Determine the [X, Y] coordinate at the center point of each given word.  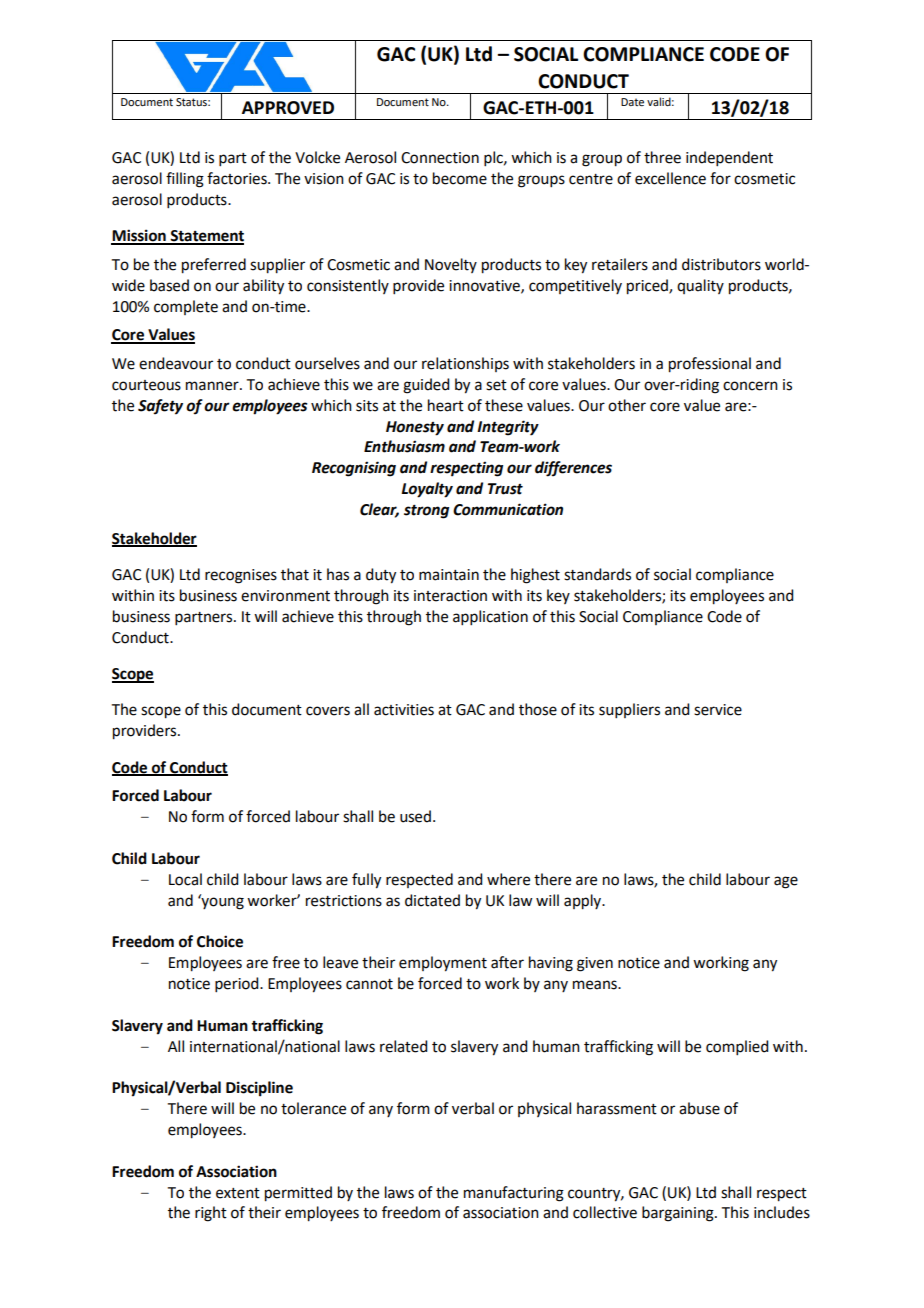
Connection [440, 158]
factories [238, 178]
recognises [241, 576]
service [718, 710]
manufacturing [514, 1194]
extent [238, 1193]
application [490, 617]
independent [729, 158]
